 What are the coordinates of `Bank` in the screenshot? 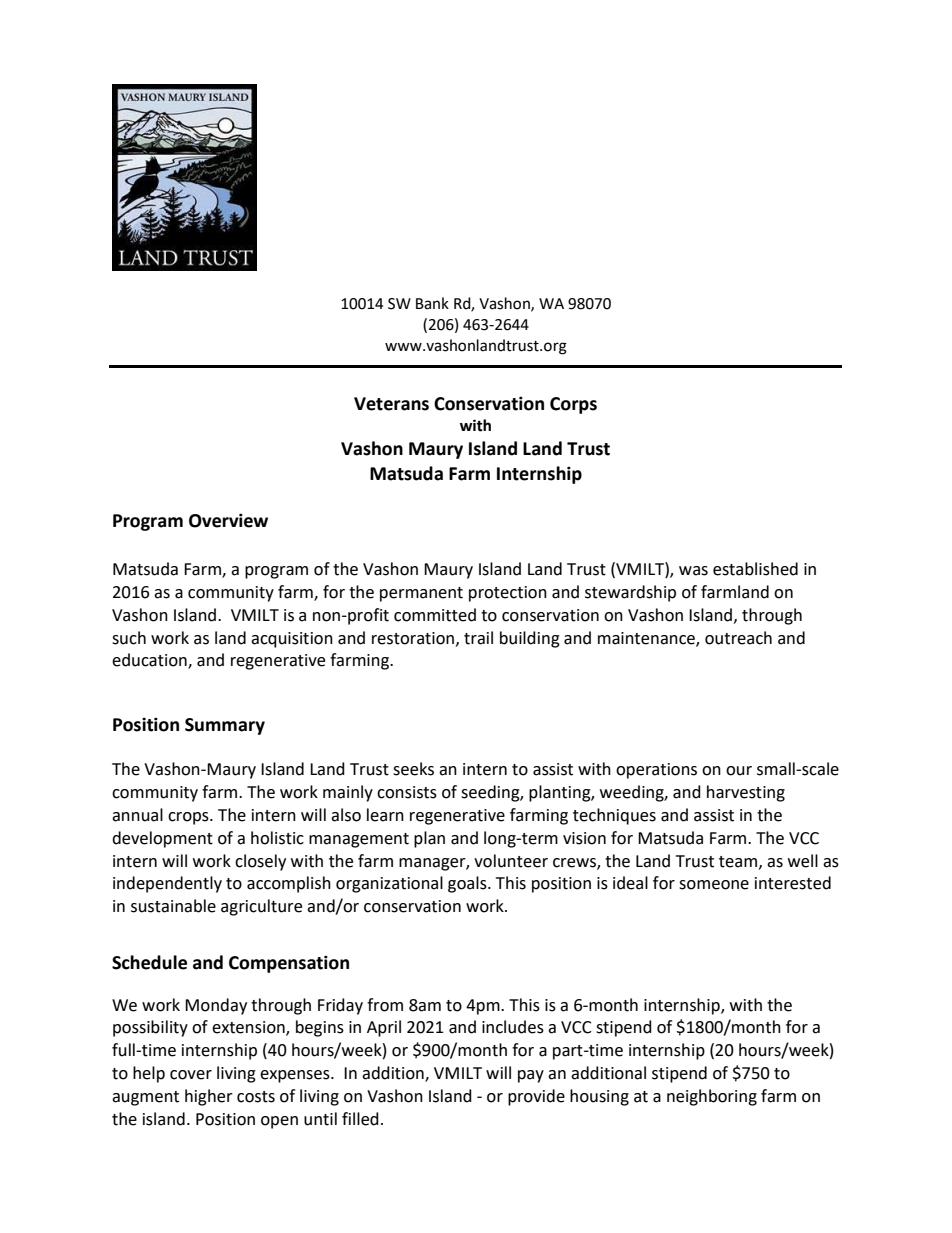 It's located at (432, 303).
